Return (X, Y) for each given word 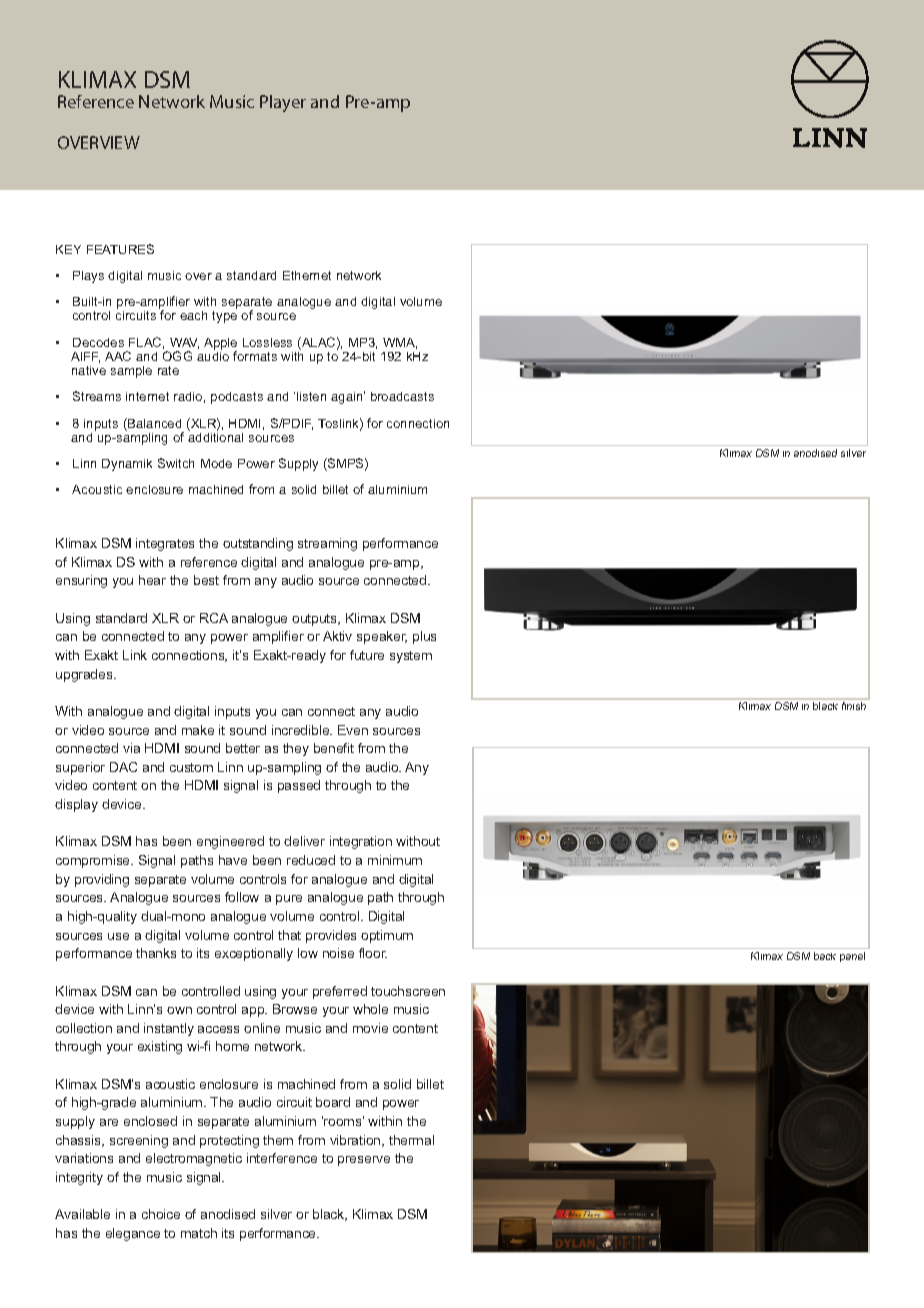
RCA (214, 618)
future (367, 655)
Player (283, 103)
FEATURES (120, 249)
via (131, 748)
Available (82, 1214)
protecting (229, 1141)
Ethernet (307, 275)
